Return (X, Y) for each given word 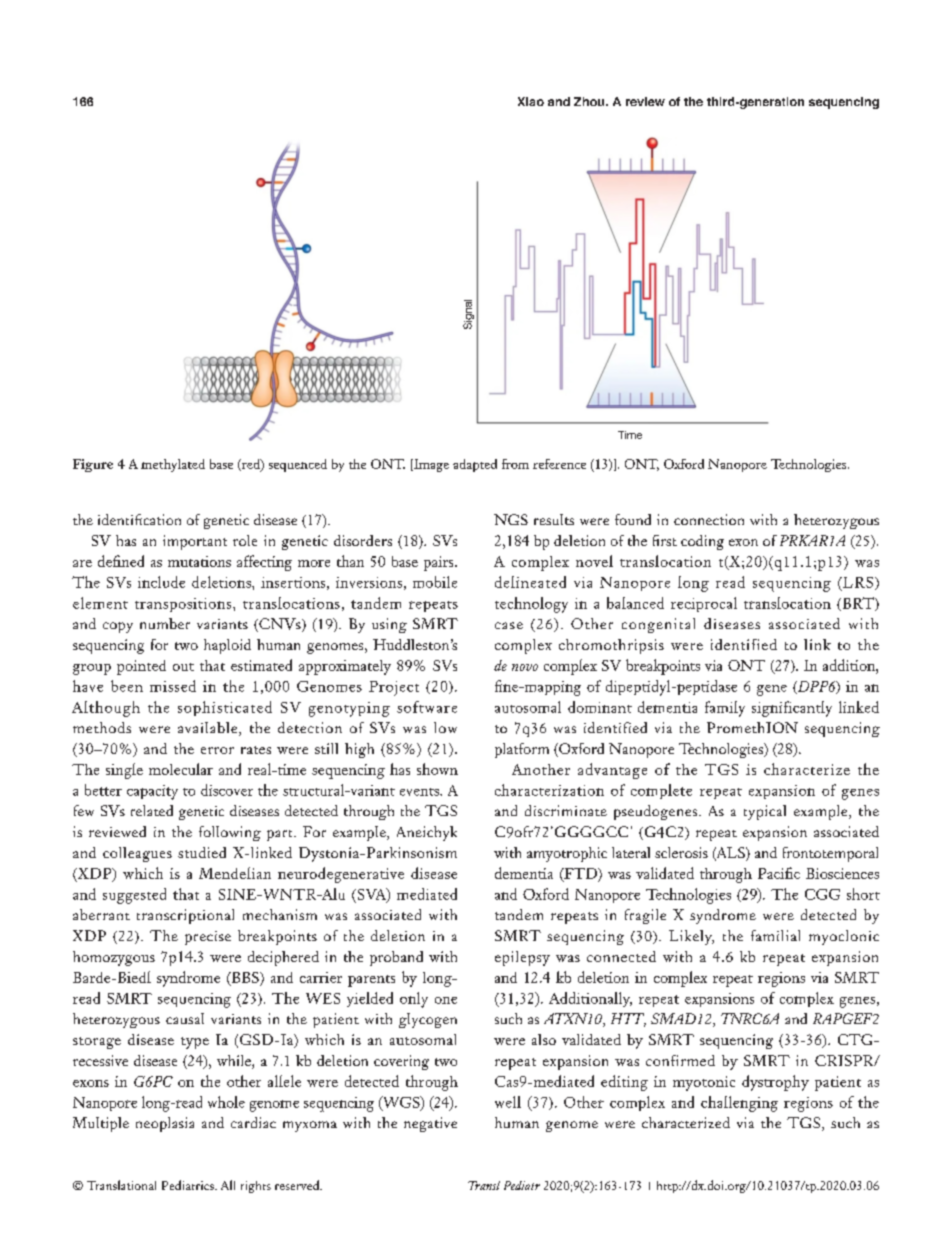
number (165, 623)
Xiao (531, 101)
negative (430, 1124)
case (509, 625)
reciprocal (704, 604)
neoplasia (165, 1124)
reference (559, 464)
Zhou (590, 101)
